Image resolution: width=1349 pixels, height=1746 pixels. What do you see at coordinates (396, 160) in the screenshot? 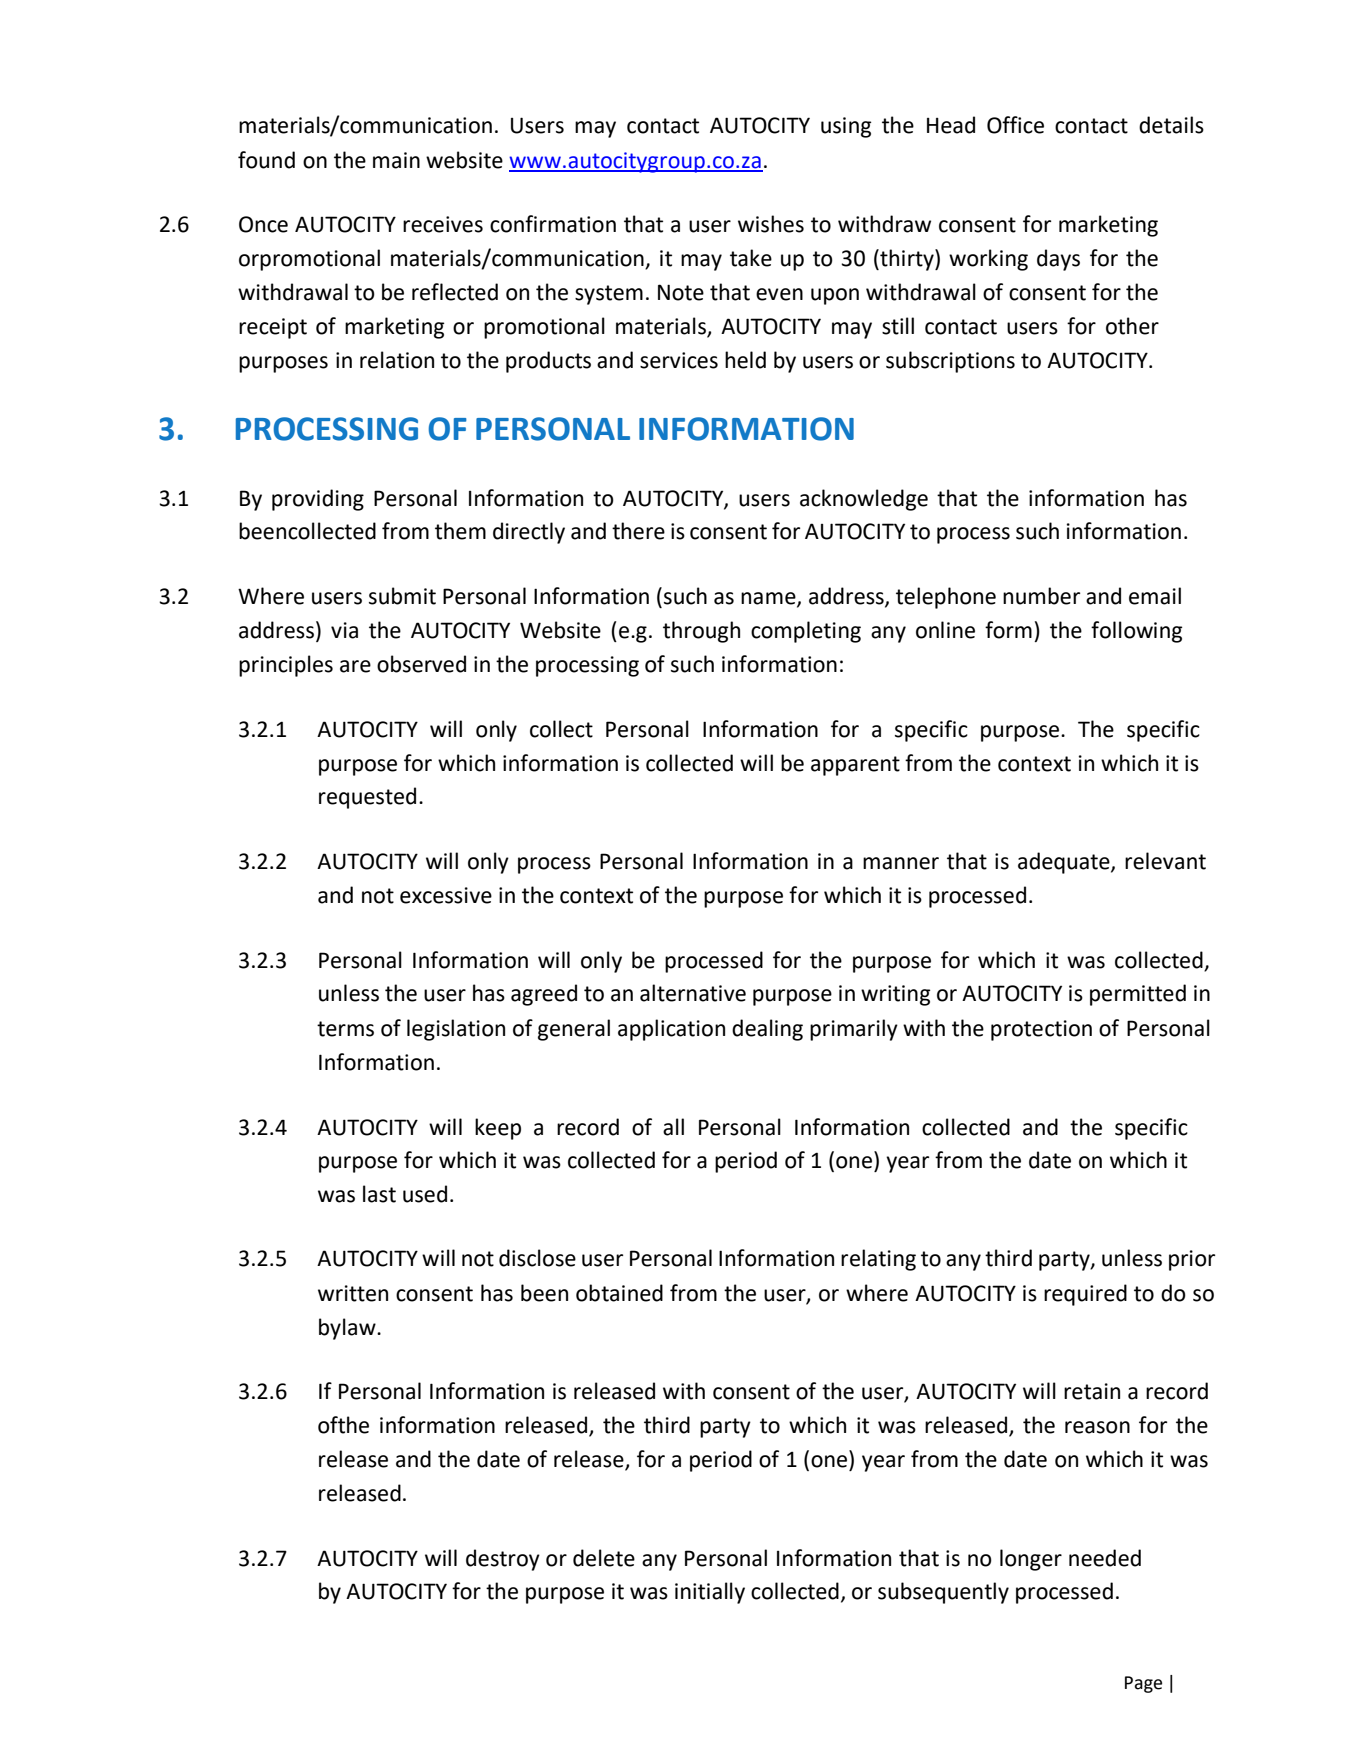
I see `main` at bounding box center [396, 160].
